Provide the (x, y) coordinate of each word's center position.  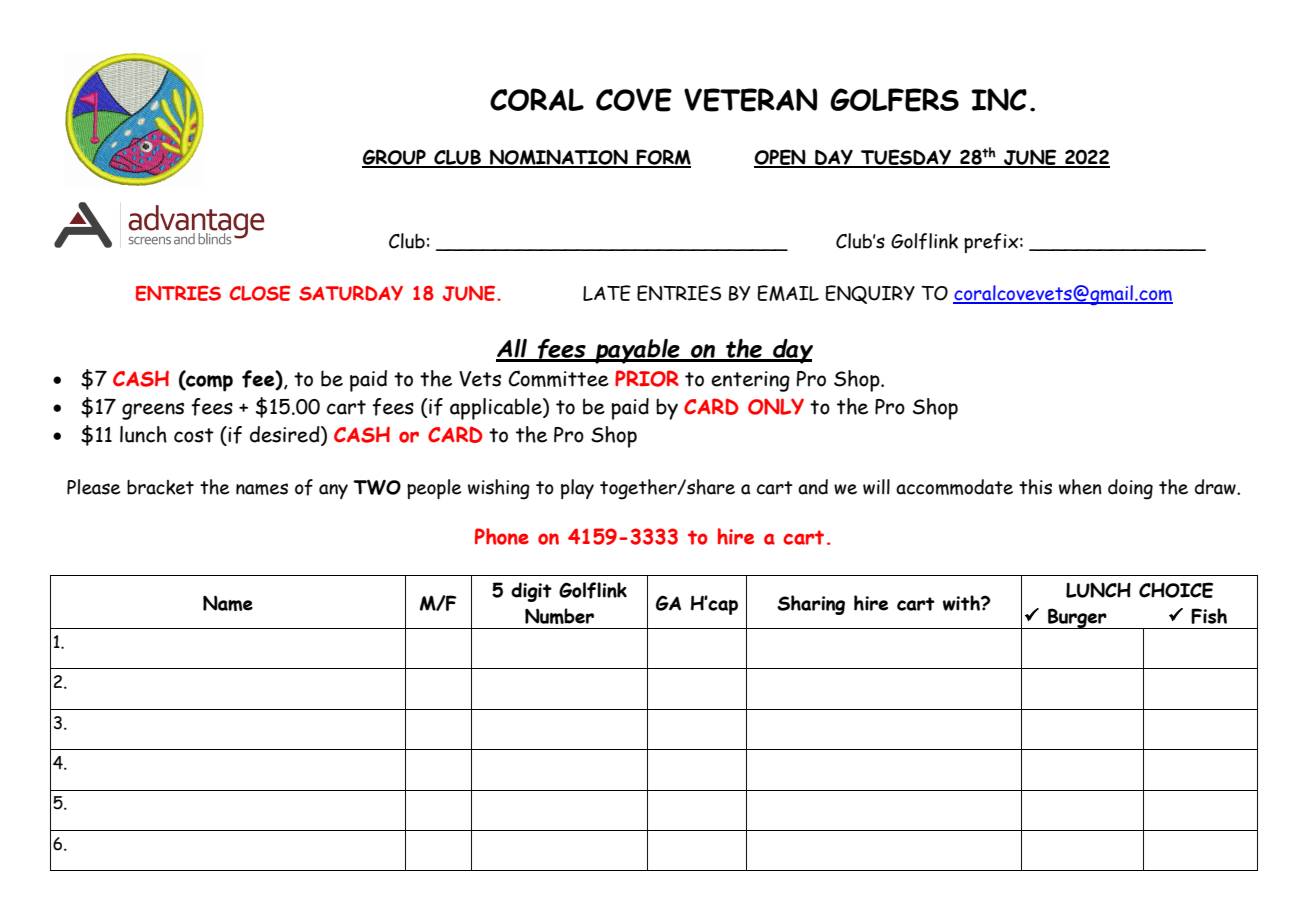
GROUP (395, 158)
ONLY (776, 406)
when (1080, 487)
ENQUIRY (870, 294)
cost (194, 435)
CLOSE (260, 293)
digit (531, 592)
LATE (607, 293)
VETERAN (750, 100)
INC (999, 99)
